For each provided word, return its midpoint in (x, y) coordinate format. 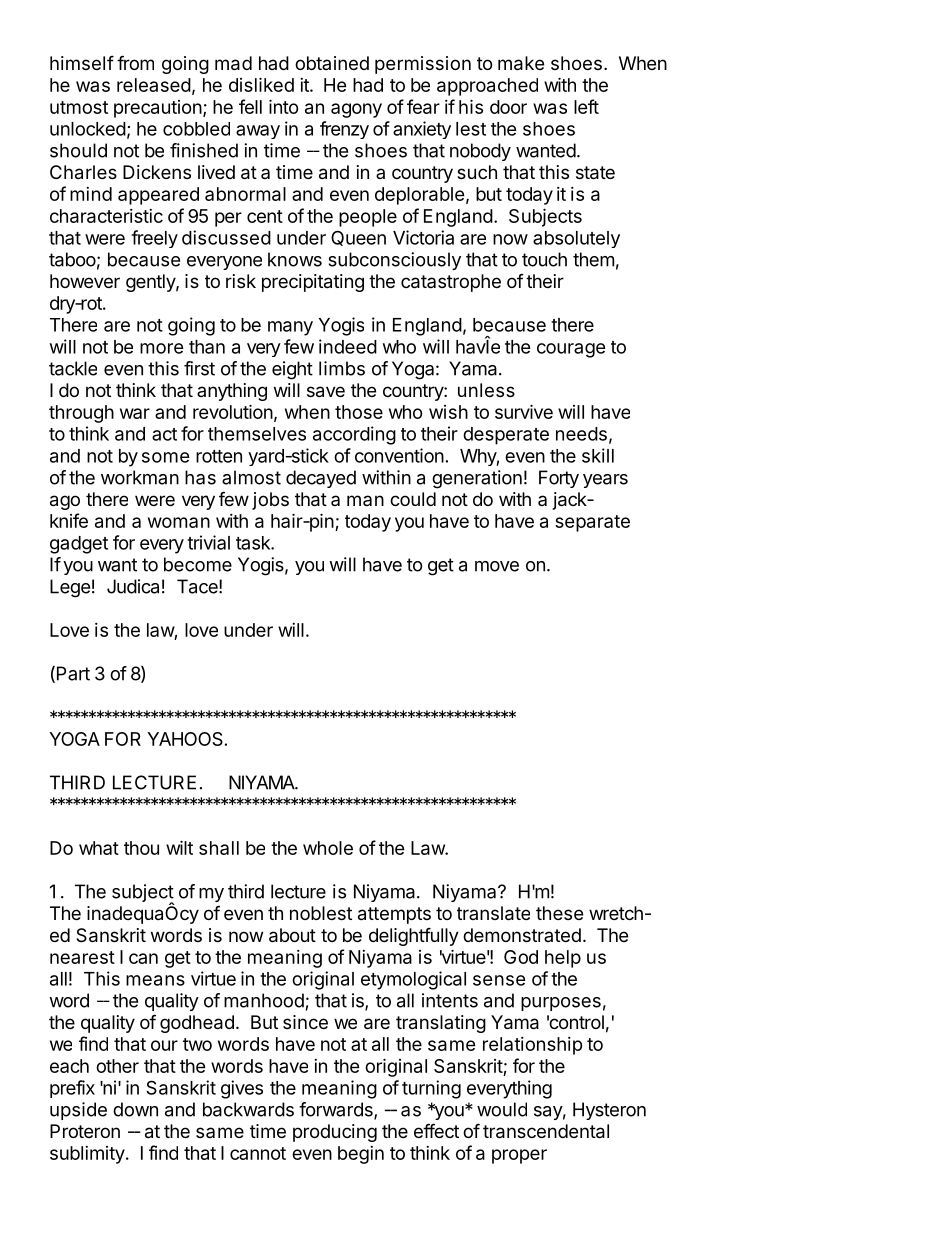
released (154, 85)
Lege (70, 588)
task (254, 543)
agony (356, 110)
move (497, 566)
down (135, 1109)
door (508, 107)
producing (335, 1133)
